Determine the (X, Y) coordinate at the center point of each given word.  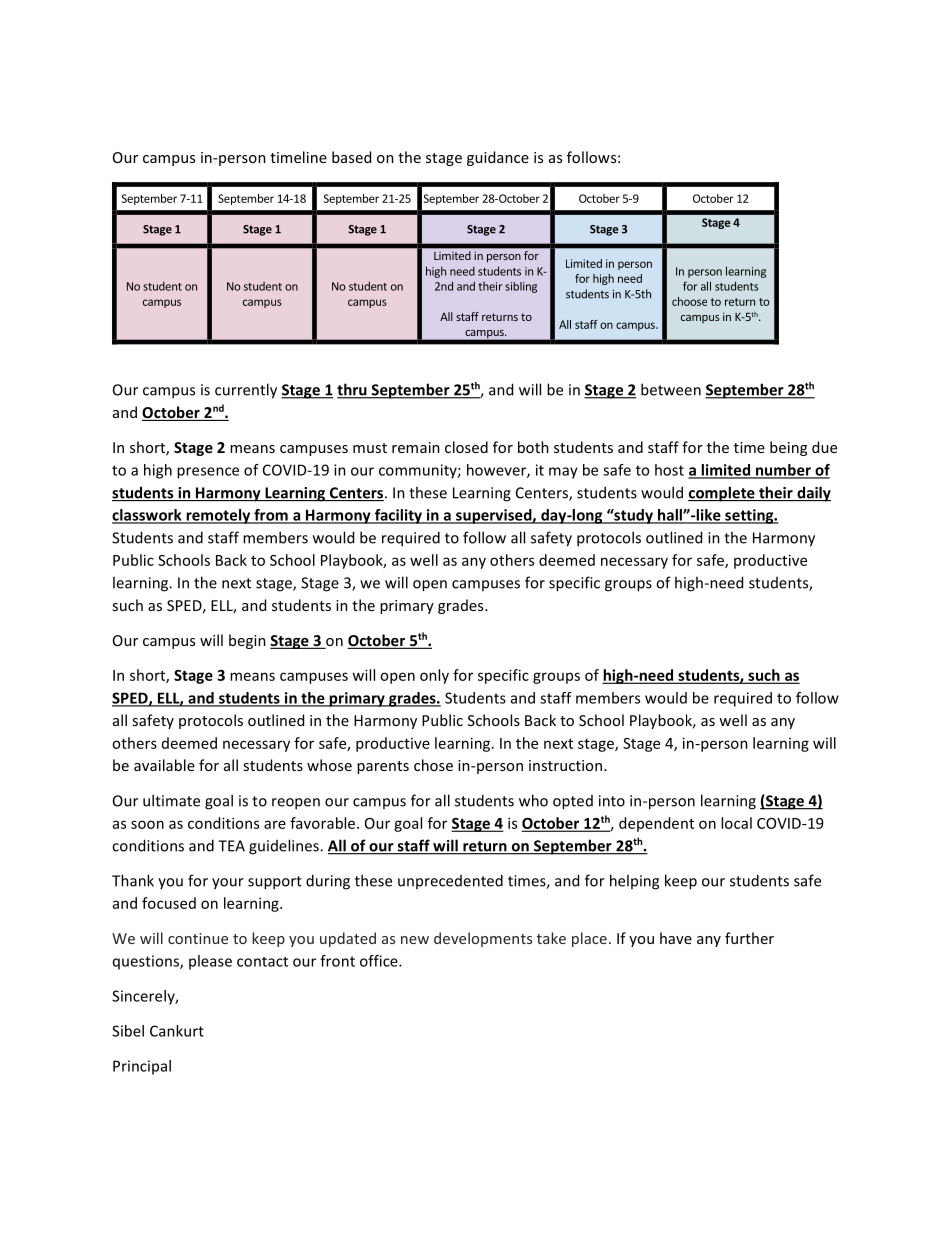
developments (483, 939)
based (351, 157)
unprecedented (450, 881)
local (736, 823)
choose (689, 301)
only (434, 676)
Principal (142, 1067)
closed (466, 447)
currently (246, 391)
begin (247, 641)
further (749, 938)
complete (722, 494)
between (671, 389)
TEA (231, 846)
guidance (498, 158)
